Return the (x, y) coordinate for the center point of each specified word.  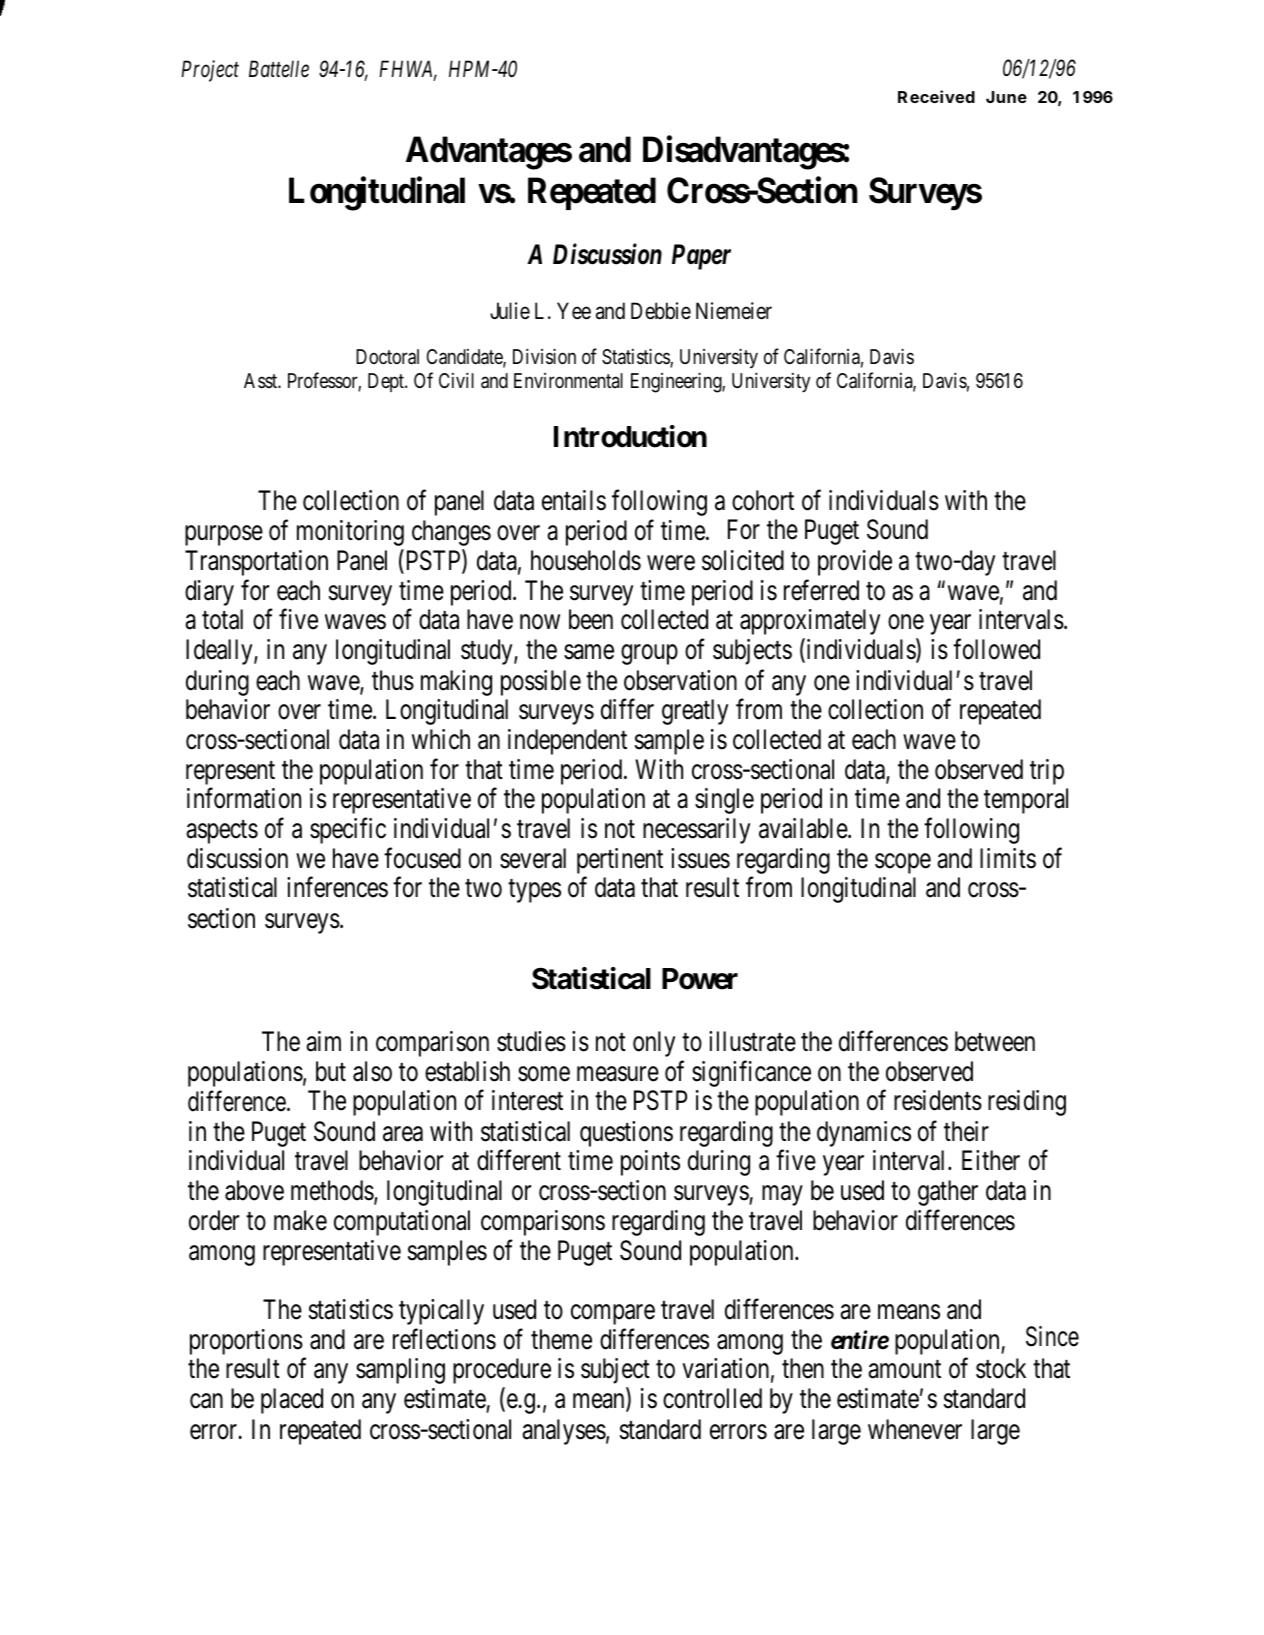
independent (567, 742)
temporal (1026, 801)
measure (618, 1074)
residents (938, 1100)
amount (904, 1370)
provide (855, 563)
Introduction (630, 436)
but (331, 1071)
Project (210, 71)
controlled (712, 1398)
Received (936, 96)
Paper (701, 257)
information (244, 798)
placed (292, 1401)
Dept (387, 382)
